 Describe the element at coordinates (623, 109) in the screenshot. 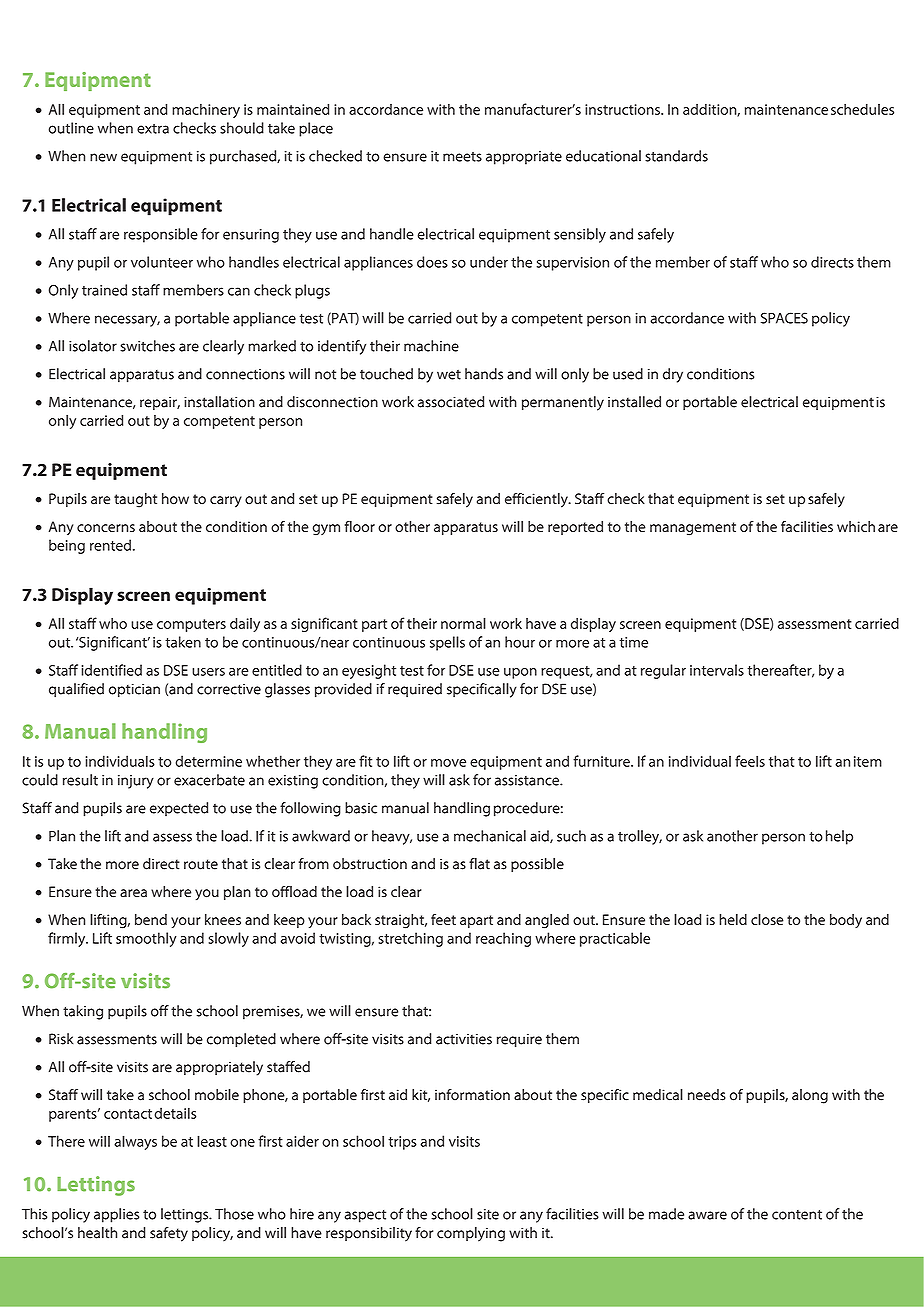

I see `instructions` at that location.
